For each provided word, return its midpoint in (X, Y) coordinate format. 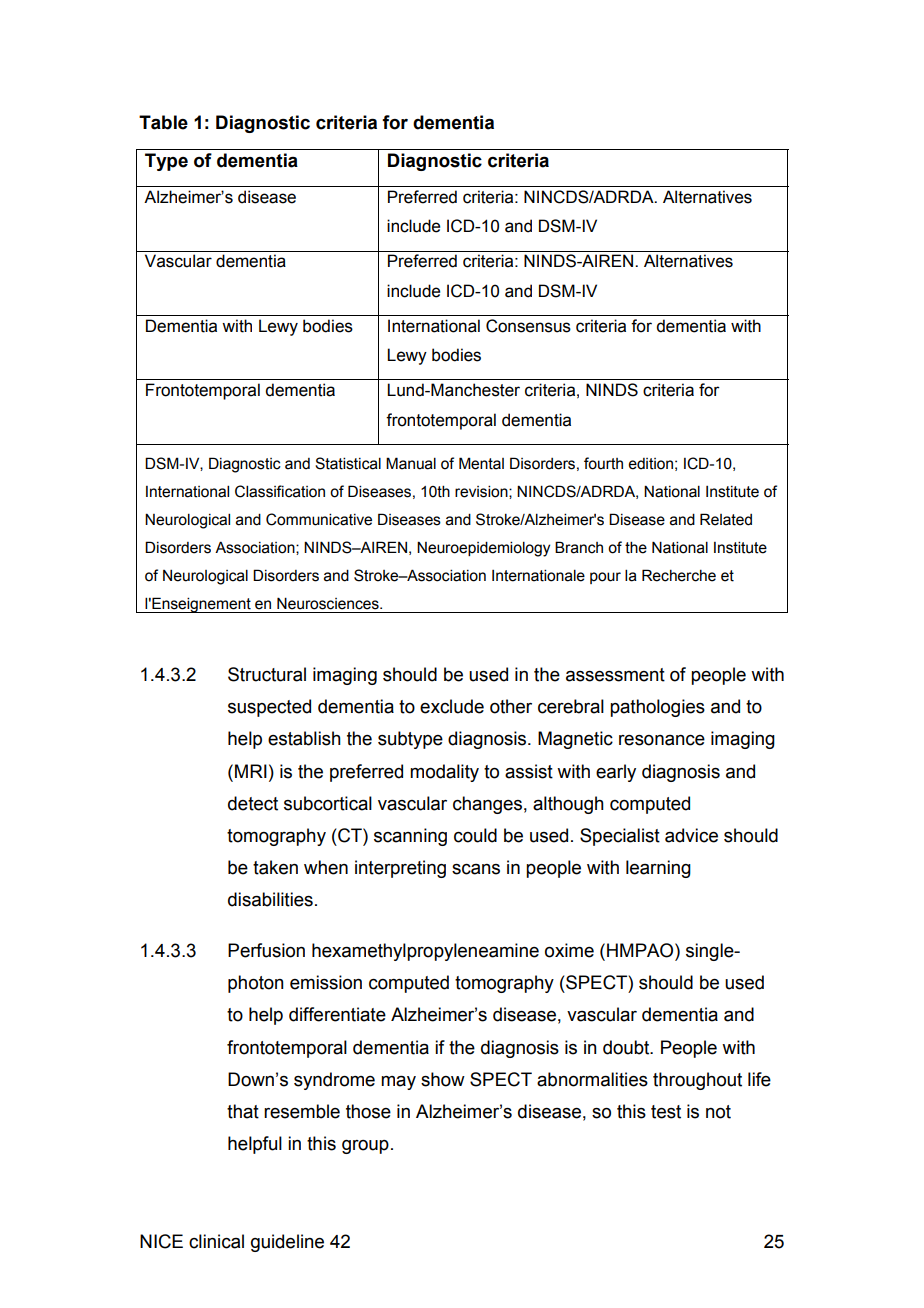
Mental (481, 463)
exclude (452, 706)
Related (726, 519)
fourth (603, 463)
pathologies (657, 708)
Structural (267, 674)
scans (476, 869)
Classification (280, 491)
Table (163, 122)
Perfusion (266, 950)
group (365, 1147)
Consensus (528, 326)
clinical (216, 1241)
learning (658, 869)
